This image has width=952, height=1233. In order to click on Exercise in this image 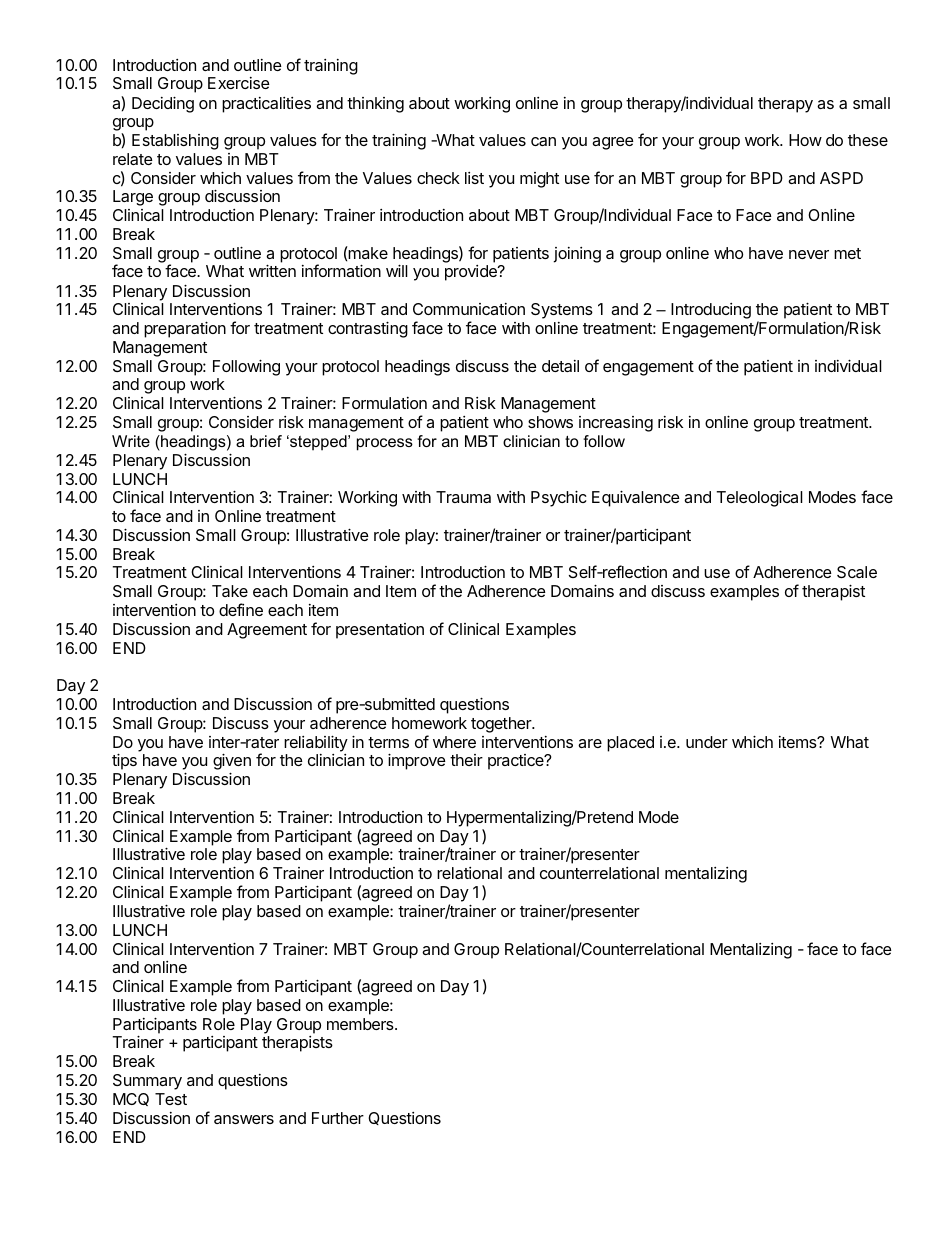, I will do `click(239, 83)`.
